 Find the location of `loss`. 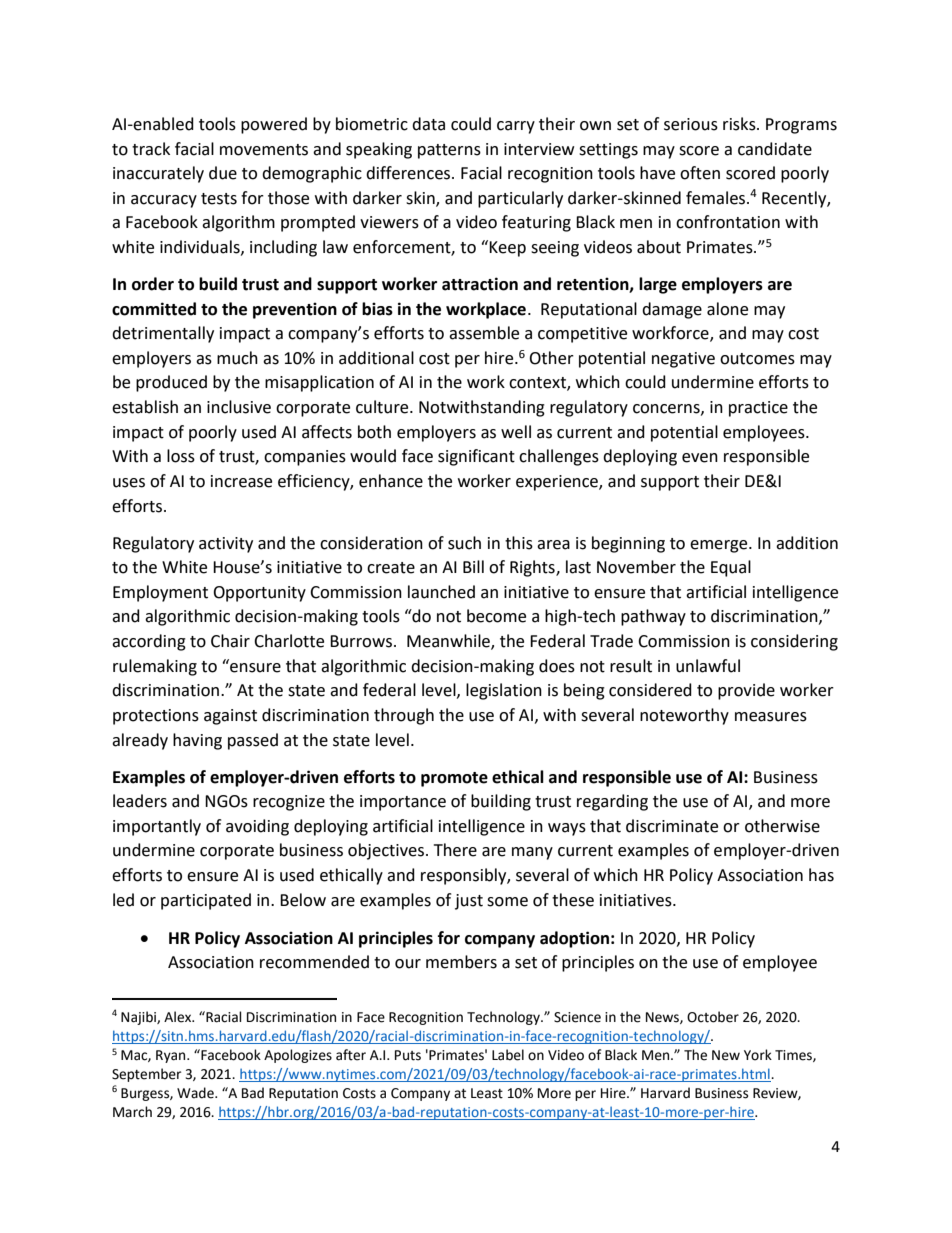

loss is located at coordinates (181, 456).
